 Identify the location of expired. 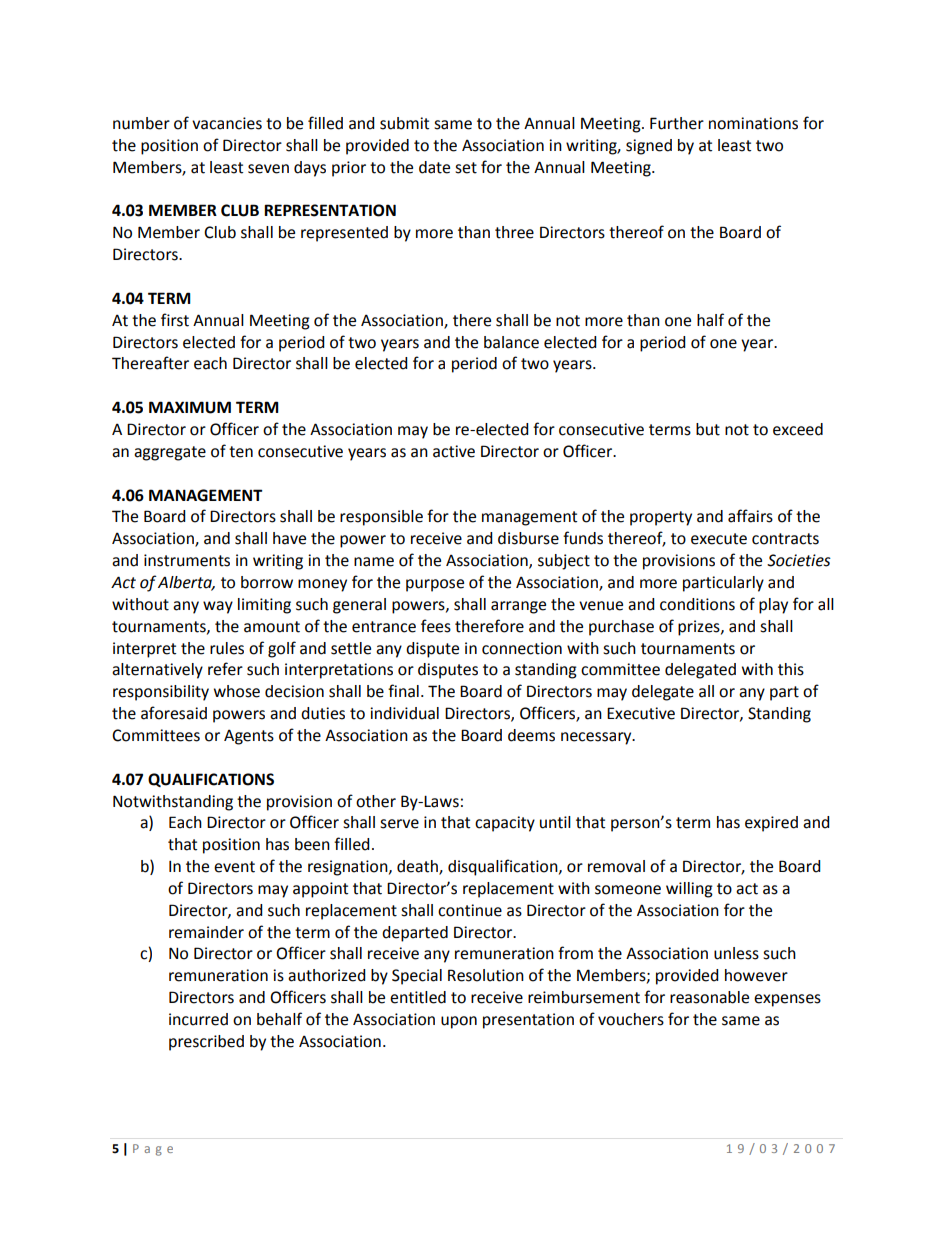
(771, 824).
